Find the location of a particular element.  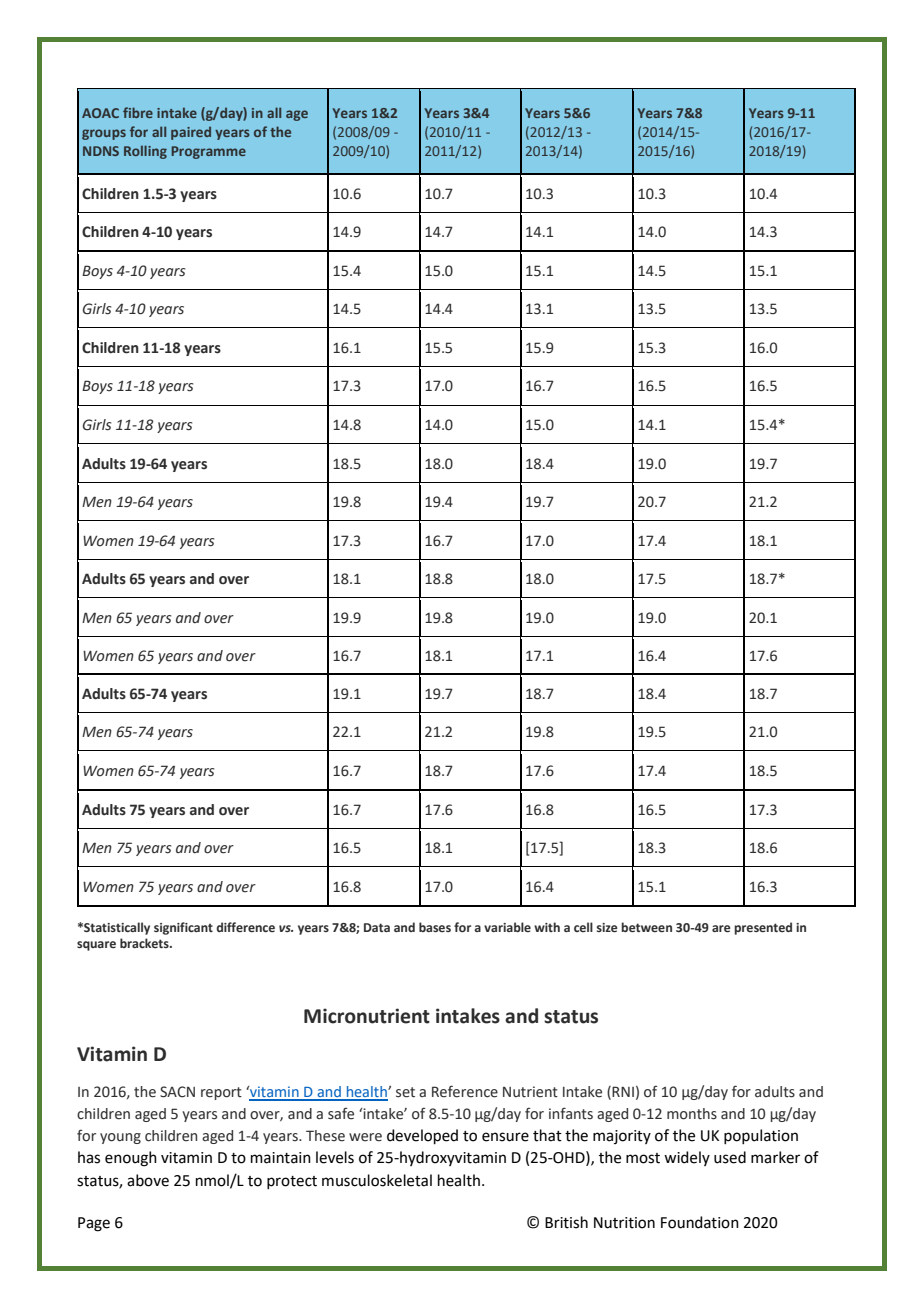

between is located at coordinates (646, 927).
